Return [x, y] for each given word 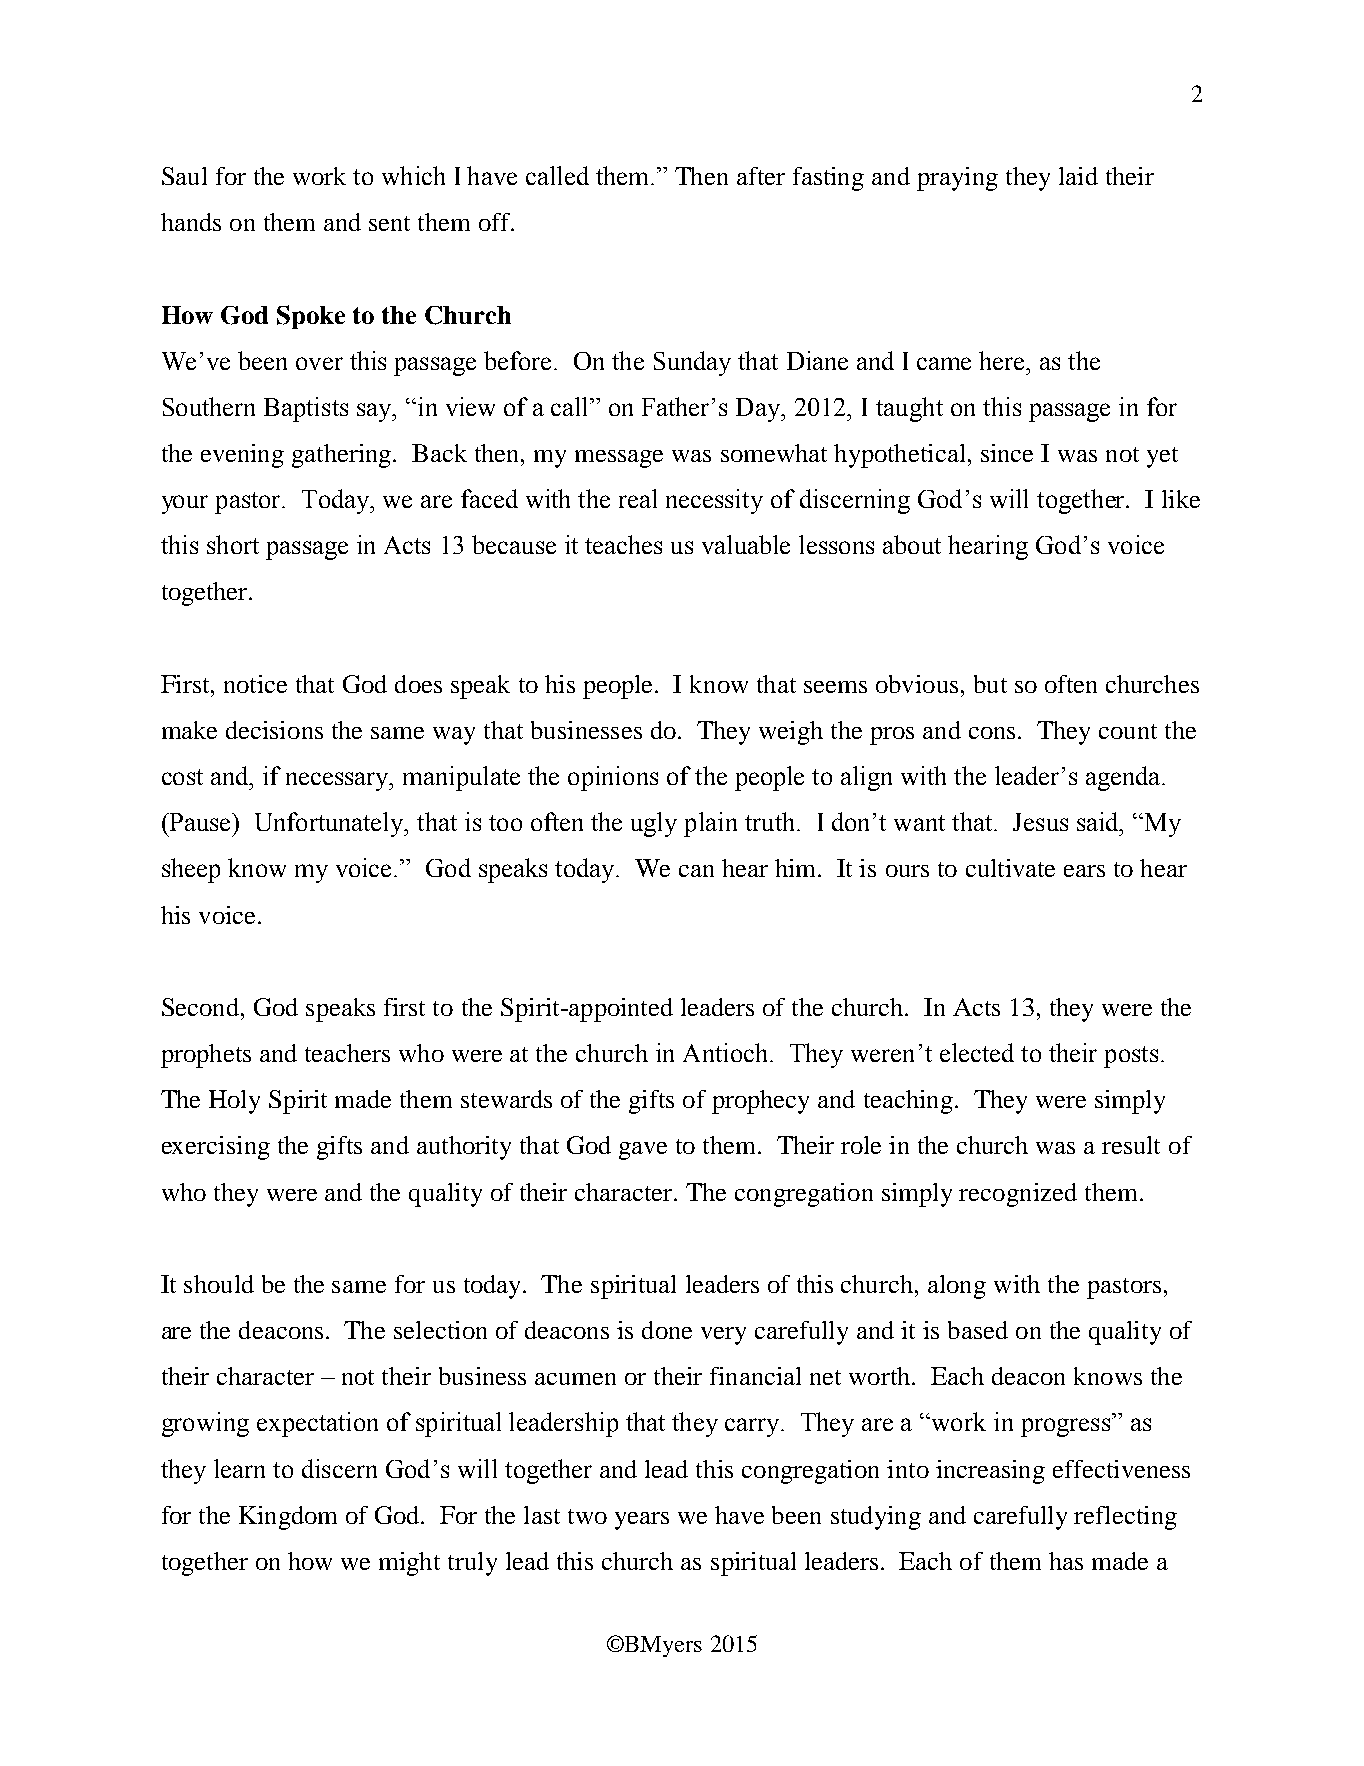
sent [389, 223]
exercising [216, 1148]
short [233, 544]
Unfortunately [331, 824]
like [1181, 499]
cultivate [1010, 868]
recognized [1018, 1195]
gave [643, 1151]
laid [1078, 176]
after [761, 176]
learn [239, 1468]
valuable [746, 544]
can [696, 871]
